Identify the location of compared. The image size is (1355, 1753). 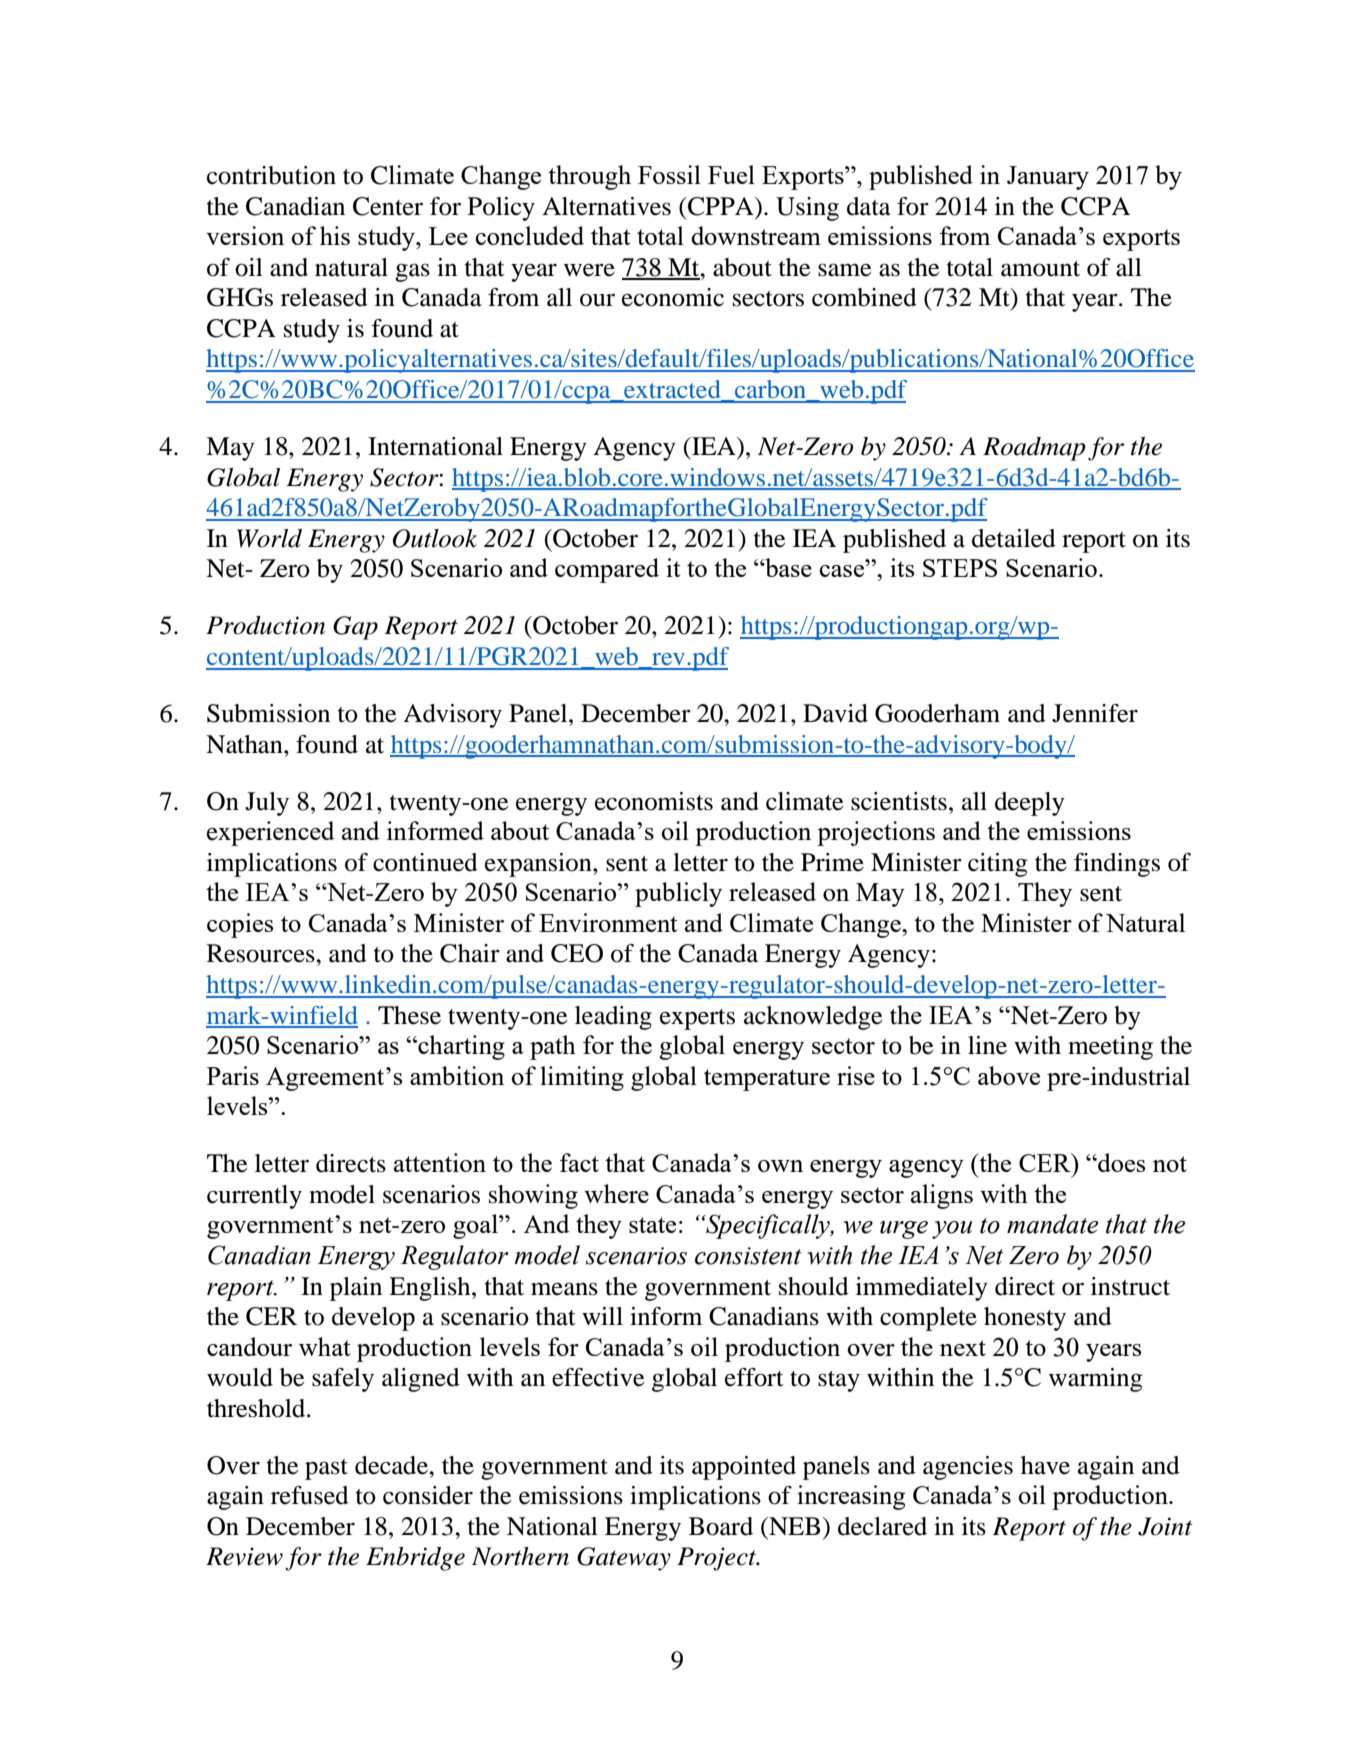
(607, 570).
